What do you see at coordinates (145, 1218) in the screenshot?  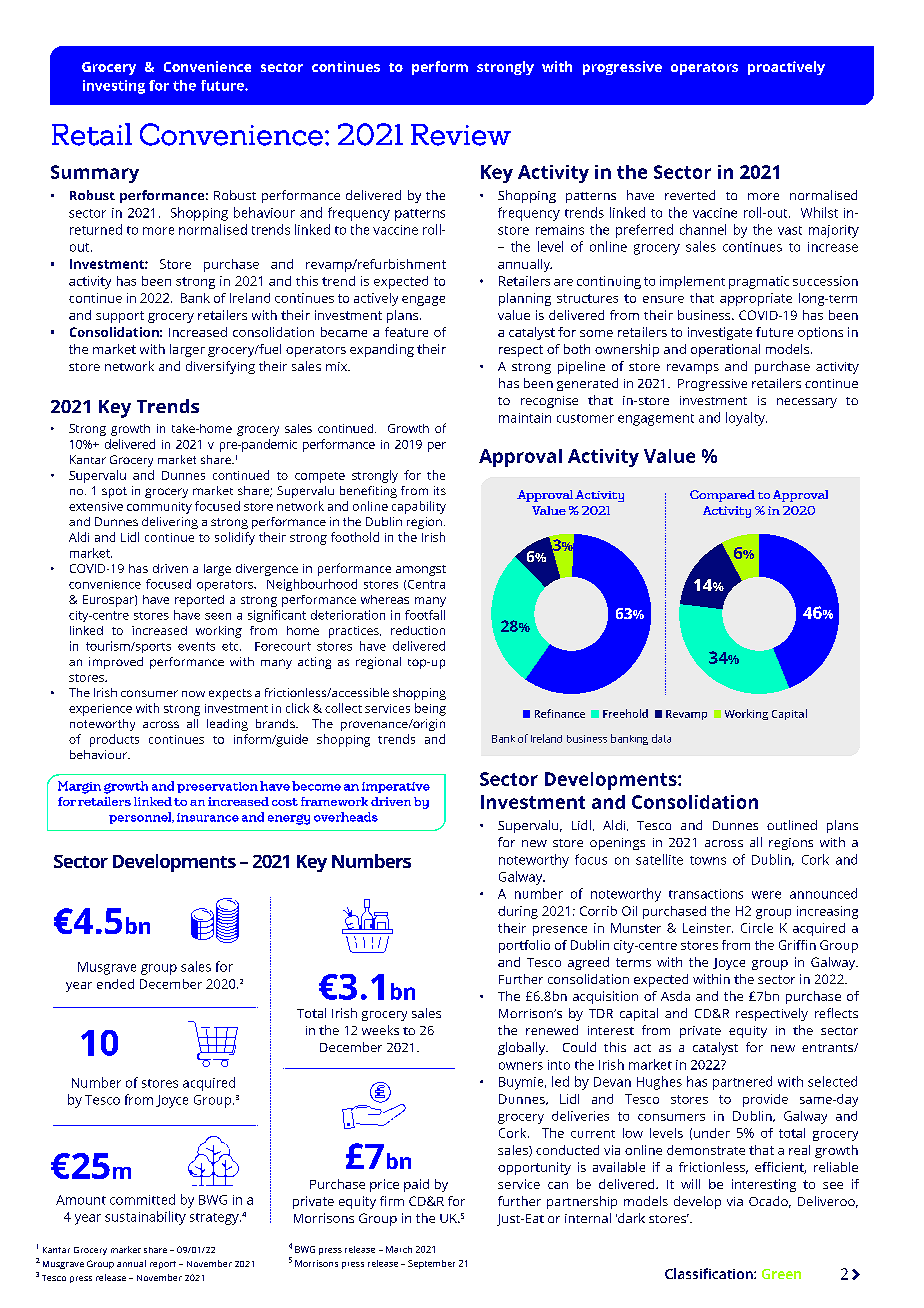 I see `sustainability` at bounding box center [145, 1218].
